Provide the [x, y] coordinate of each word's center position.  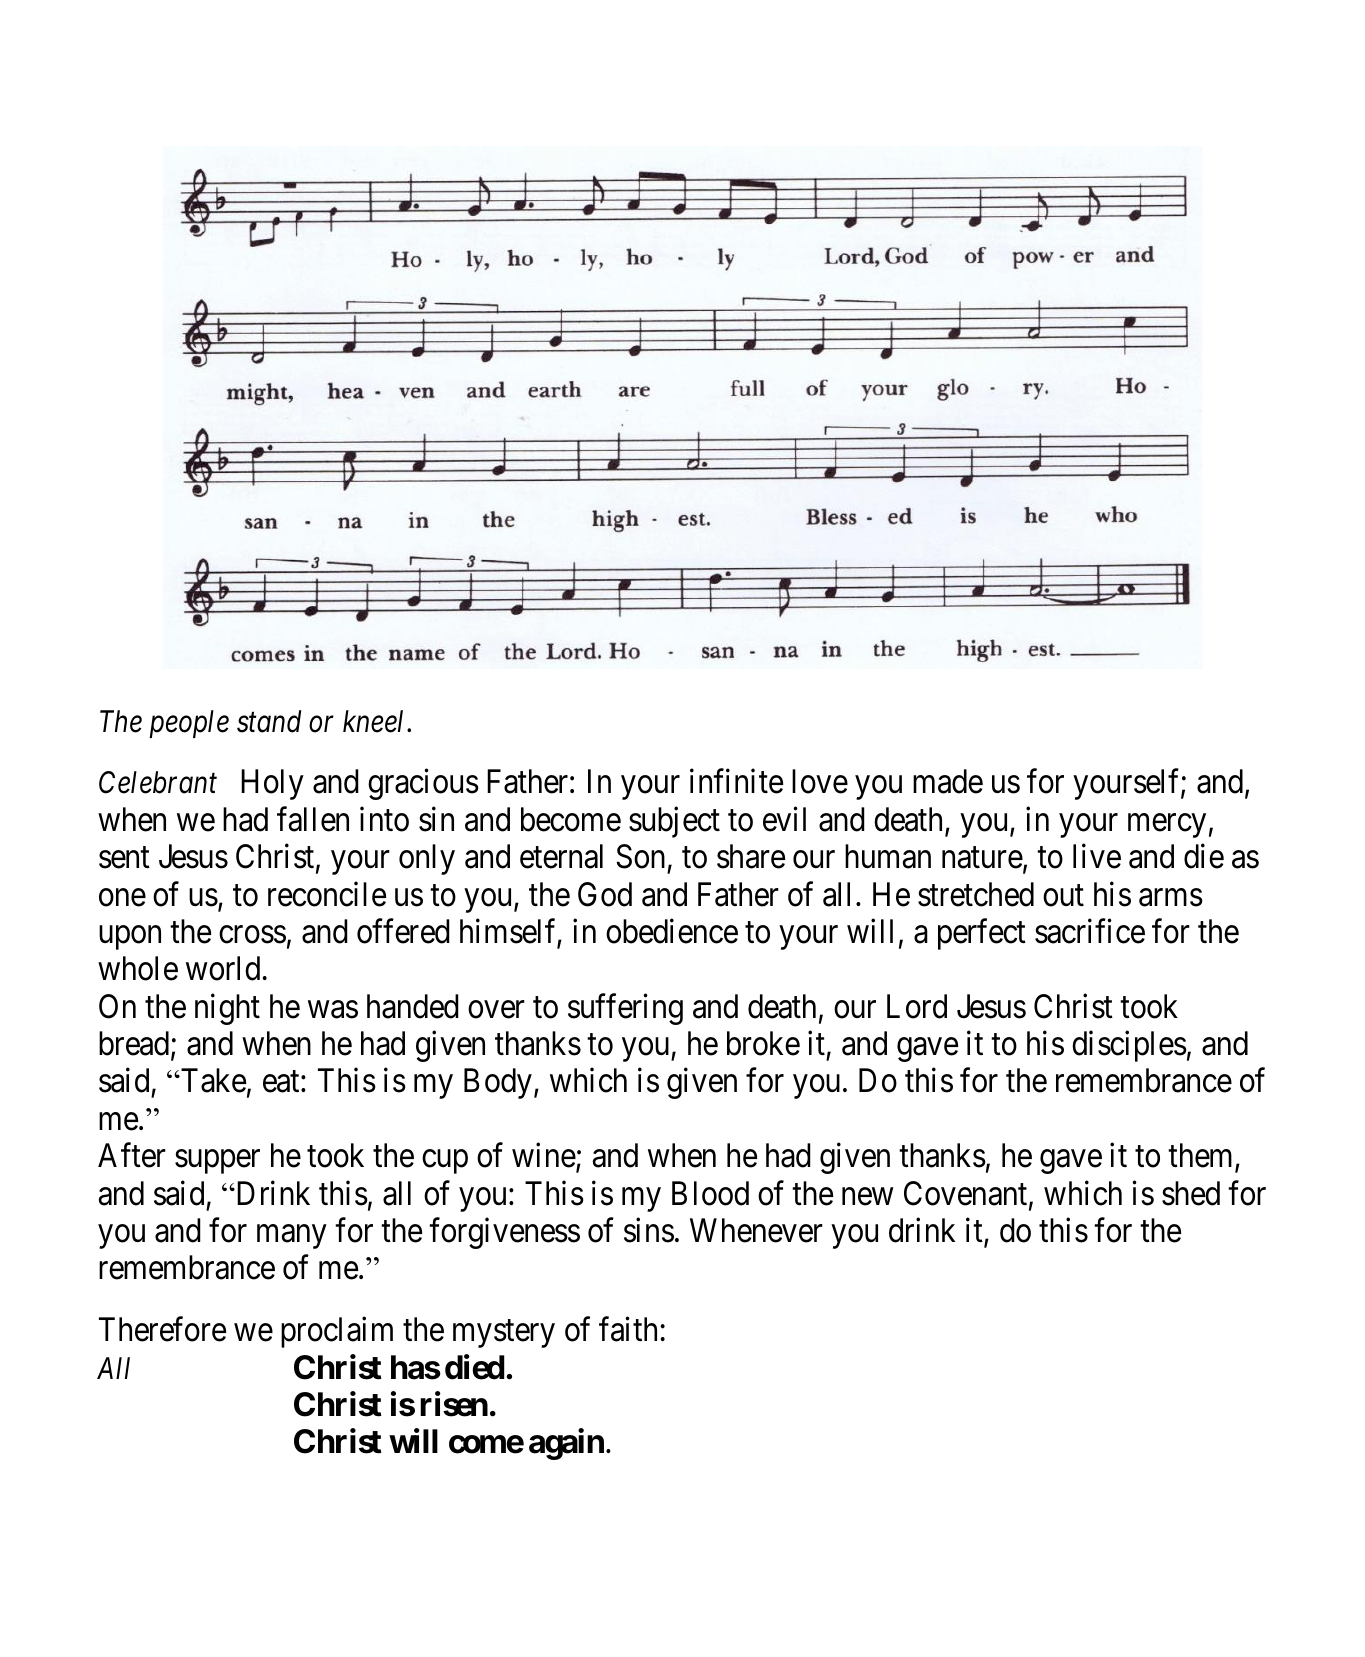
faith [630, 1329]
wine [544, 1155]
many [291, 1237]
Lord [917, 1006]
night [227, 1009]
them [1202, 1156]
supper [217, 1162]
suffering [625, 1009]
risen [454, 1404]
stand [269, 721]
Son [640, 856]
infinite [736, 781]
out [1063, 896]
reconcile [327, 894]
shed [1191, 1193]
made [948, 781]
